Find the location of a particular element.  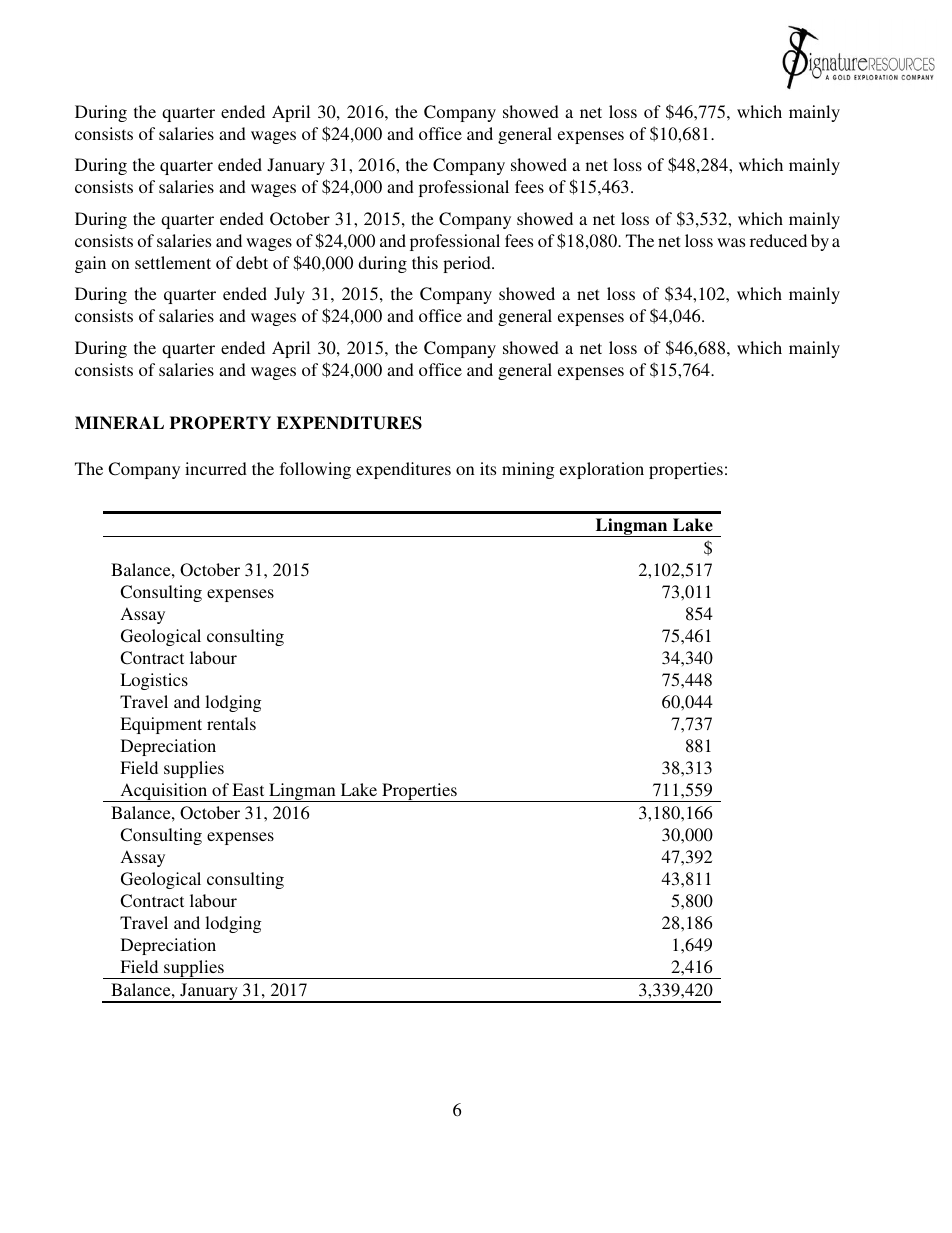

exploration is located at coordinates (602, 470).
